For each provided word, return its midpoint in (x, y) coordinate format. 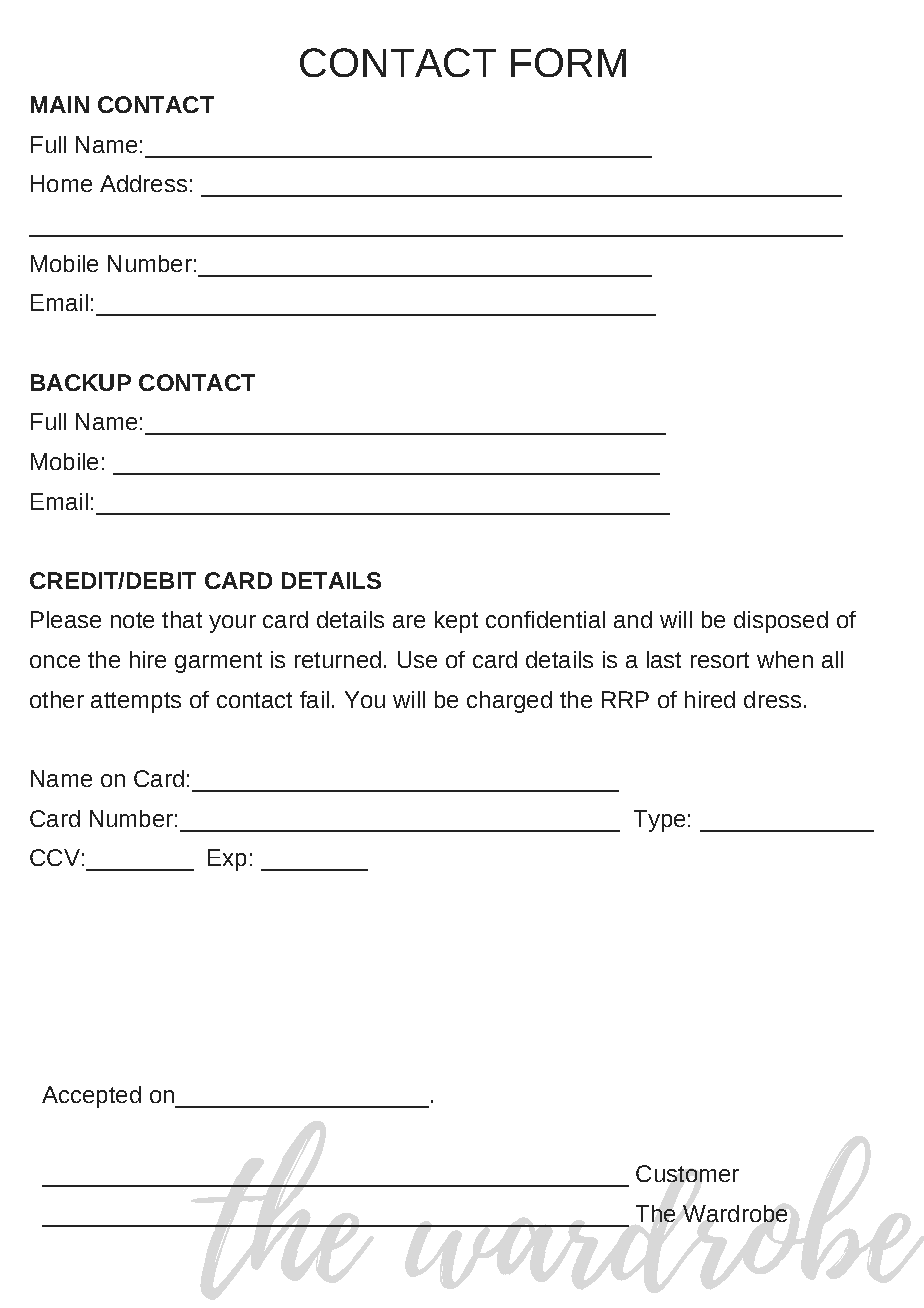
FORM (568, 62)
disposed (781, 622)
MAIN (60, 104)
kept (456, 622)
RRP (625, 699)
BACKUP (81, 382)
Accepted (91, 1097)
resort (720, 660)
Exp (227, 860)
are (409, 621)
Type (659, 821)
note (132, 620)
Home (61, 183)
